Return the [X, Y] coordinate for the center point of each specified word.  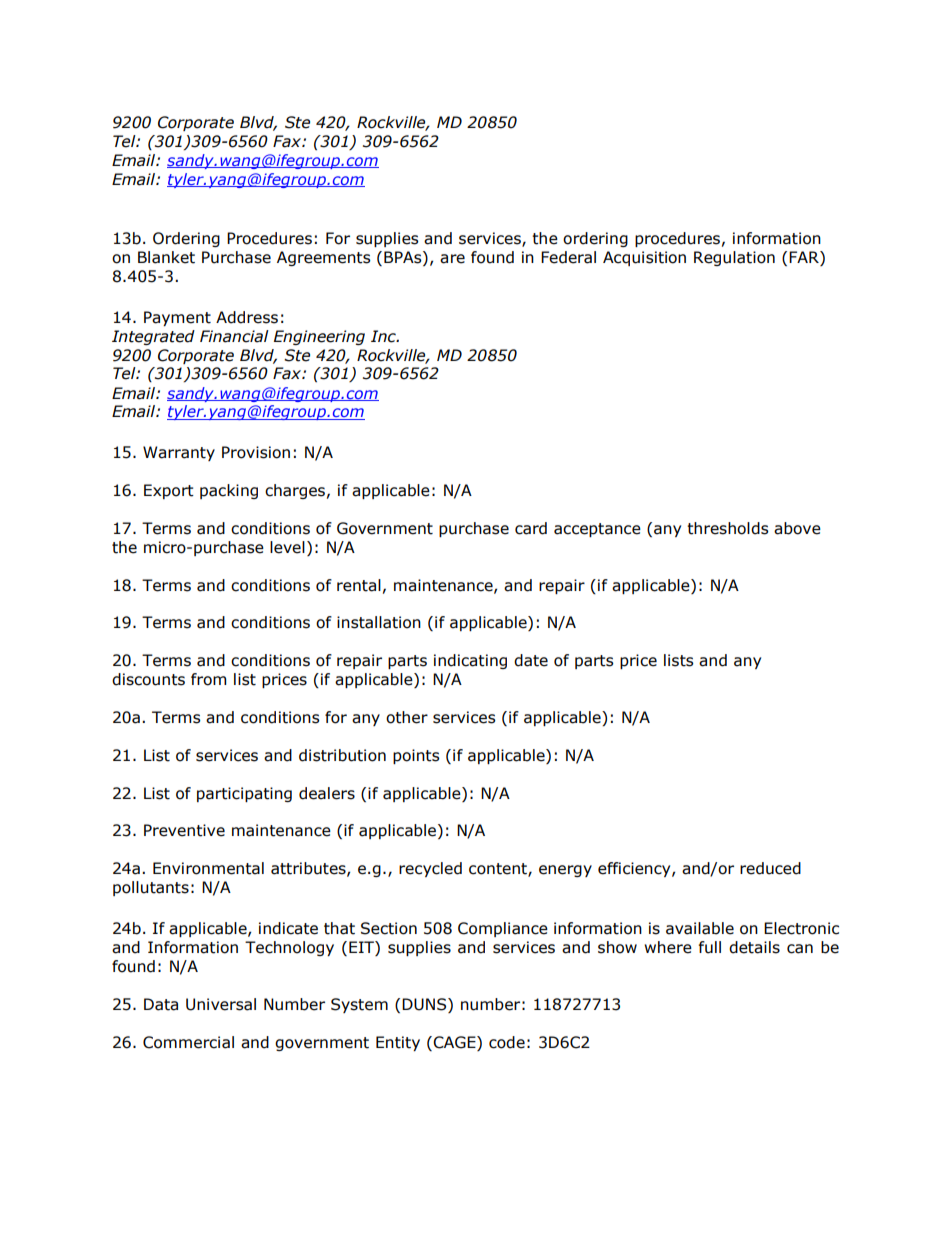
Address [247, 317]
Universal [221, 1004]
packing [229, 491]
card [531, 528]
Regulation [734, 258]
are [452, 259]
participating [244, 794]
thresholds [728, 528]
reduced [770, 868]
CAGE [454, 1042]
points [416, 756]
